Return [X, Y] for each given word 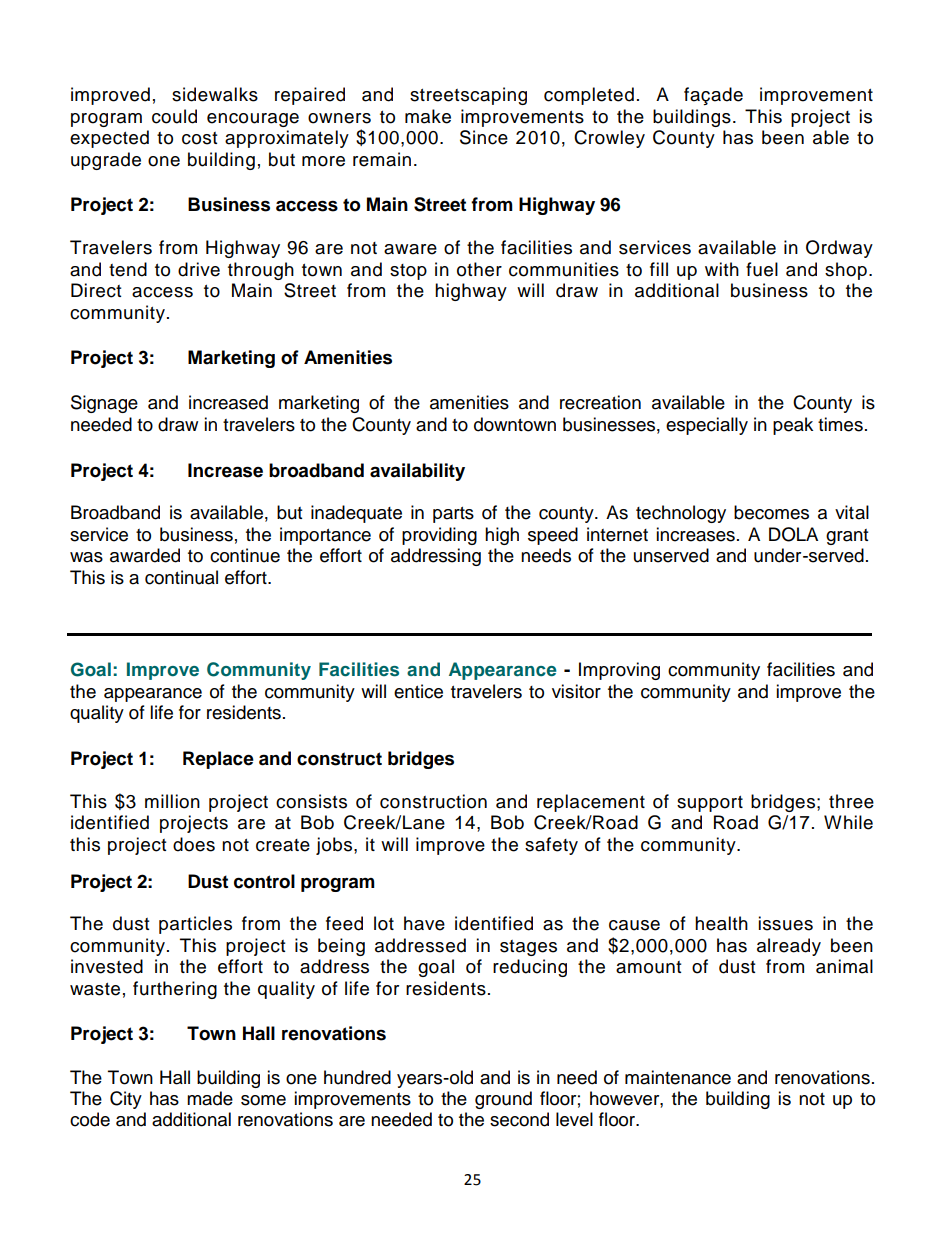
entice [418, 691]
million [172, 801]
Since [484, 137]
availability [417, 472]
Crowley [609, 139]
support [710, 804]
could [174, 116]
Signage [104, 404]
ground [503, 1100]
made [210, 1098]
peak [793, 426]
